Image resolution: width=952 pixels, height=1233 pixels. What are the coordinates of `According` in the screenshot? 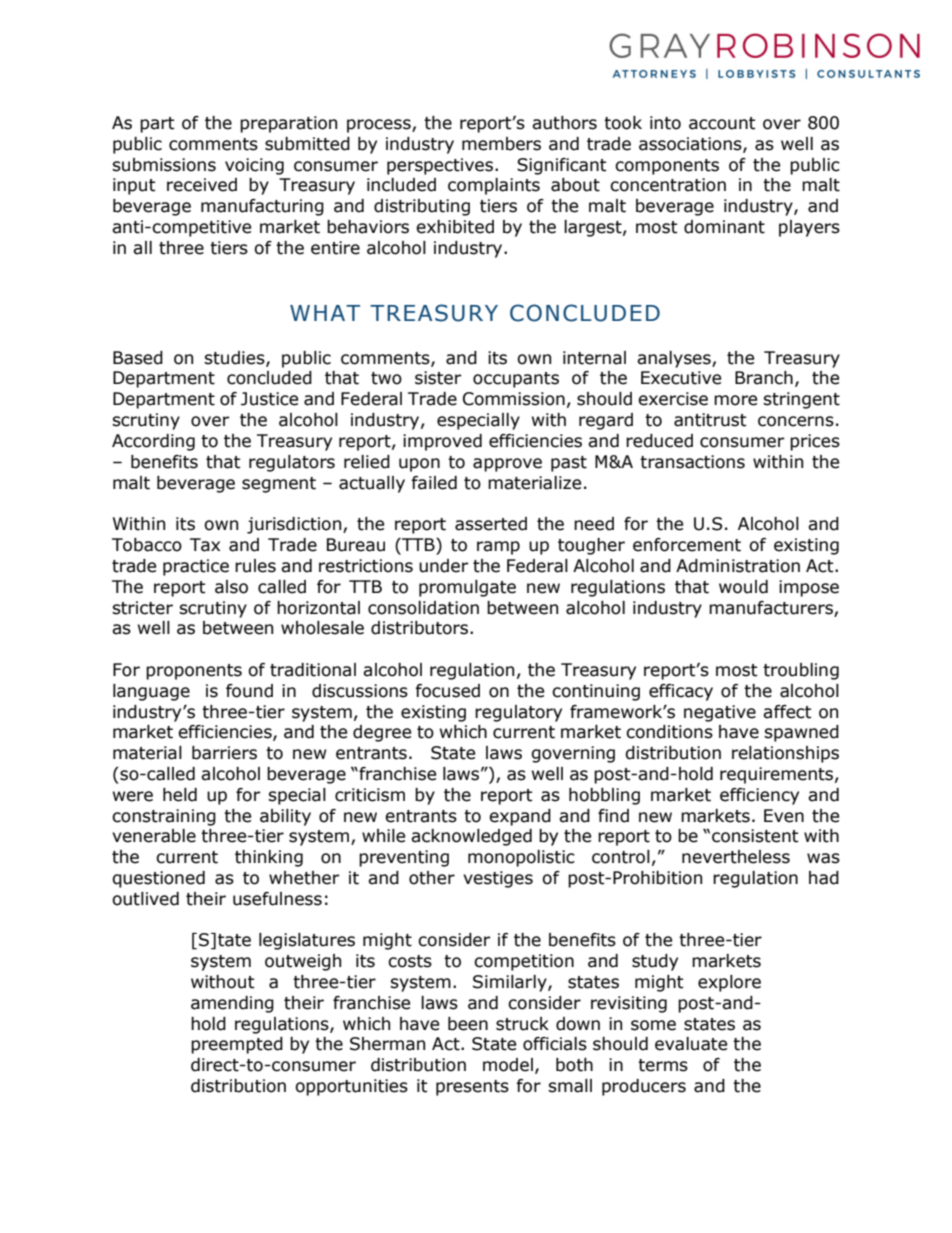 It's located at (153, 442).
